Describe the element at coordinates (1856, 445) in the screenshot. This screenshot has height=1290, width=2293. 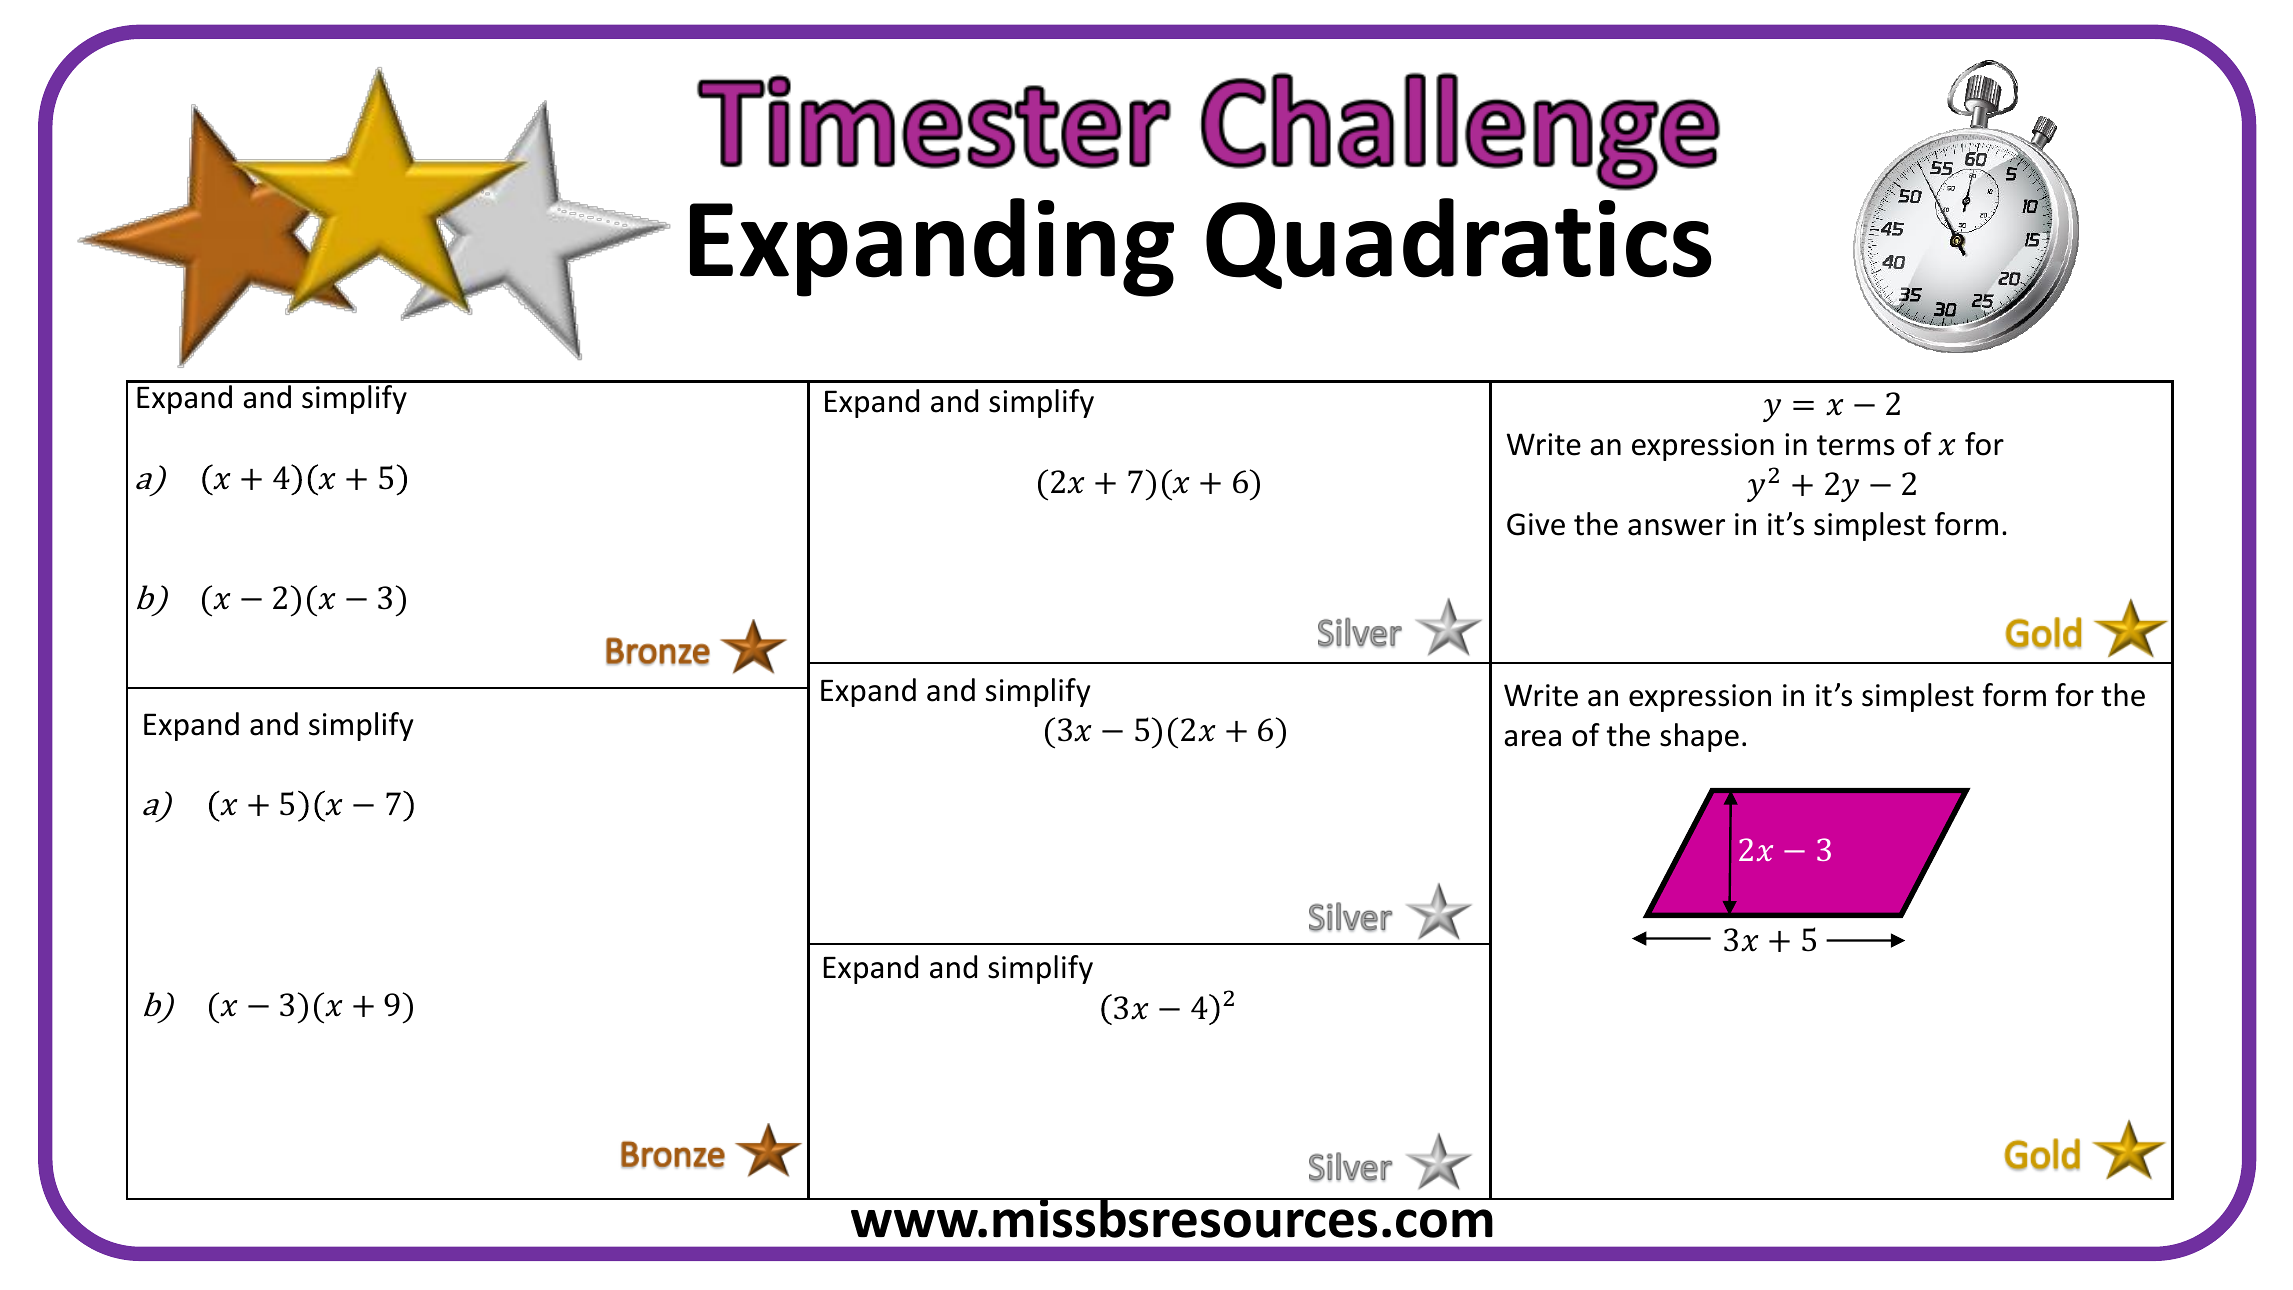
I see `terms` at that location.
